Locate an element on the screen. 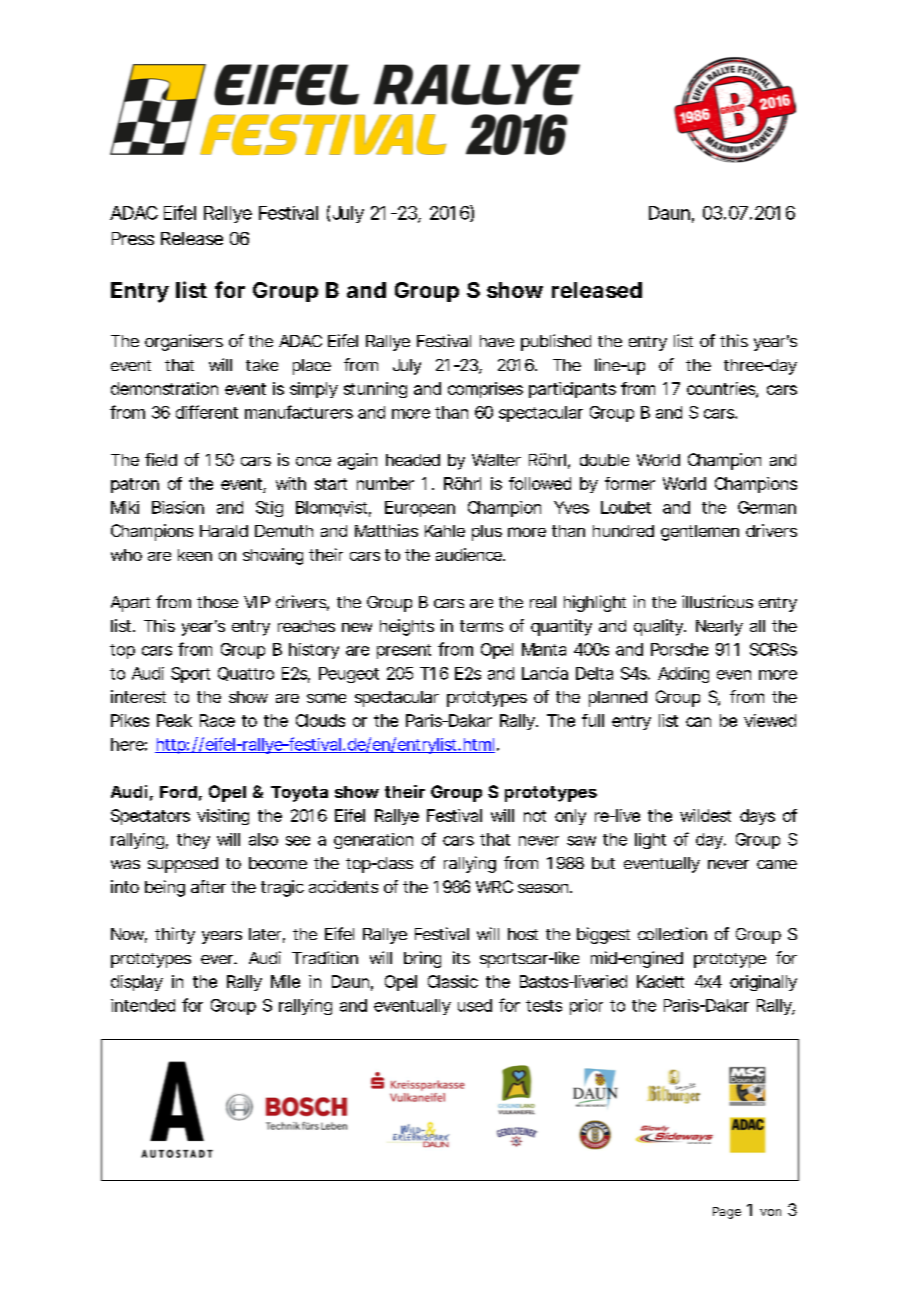  European is located at coordinates (420, 509).
